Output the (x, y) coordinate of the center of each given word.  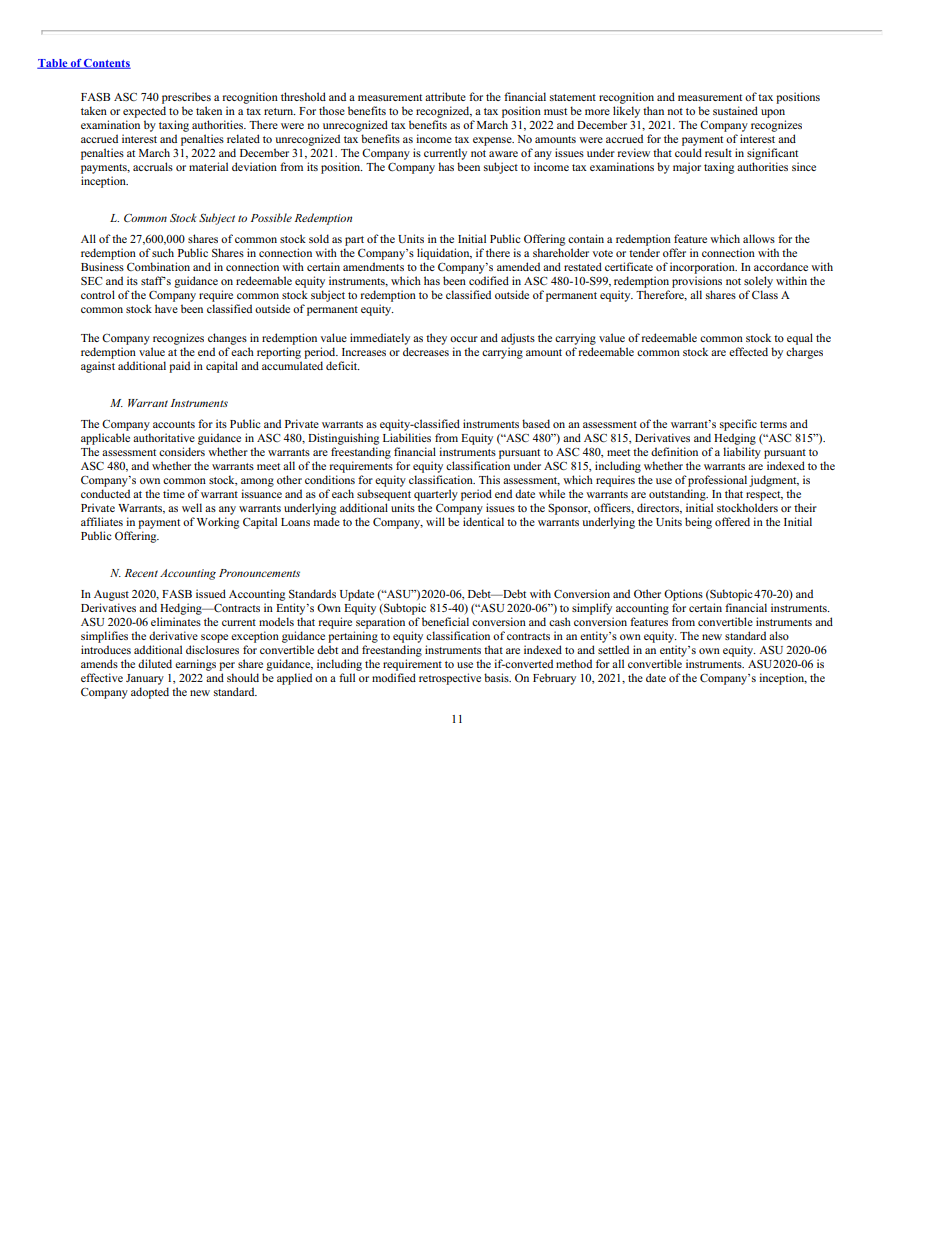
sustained (735, 110)
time (174, 493)
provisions (697, 282)
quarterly (436, 495)
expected (144, 112)
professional (717, 481)
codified (489, 280)
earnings (195, 665)
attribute (445, 96)
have (166, 308)
